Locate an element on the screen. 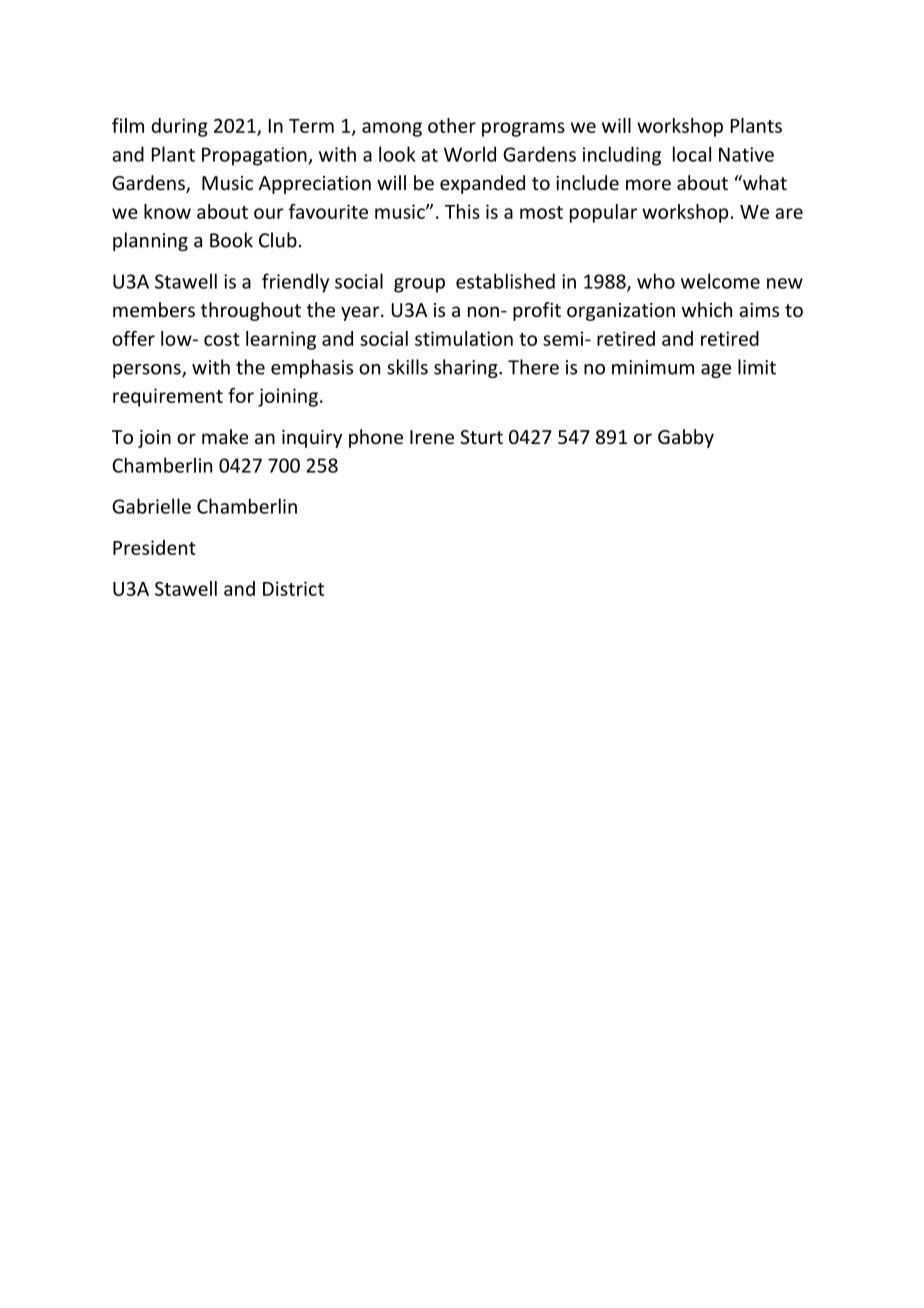 The image size is (924, 1308). President is located at coordinates (154, 547).
